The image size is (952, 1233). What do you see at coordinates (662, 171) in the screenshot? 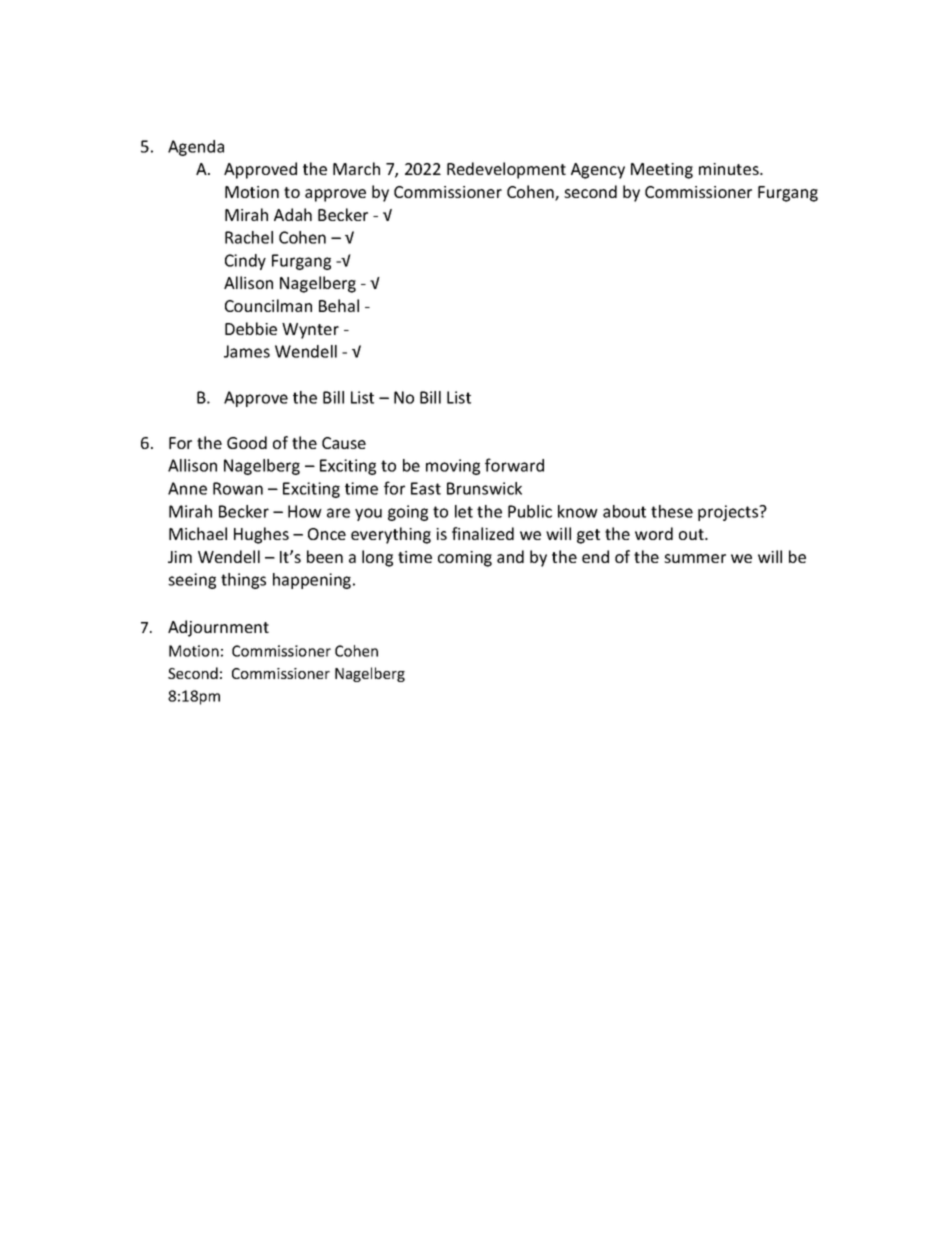
I see `Meeting` at bounding box center [662, 171].
